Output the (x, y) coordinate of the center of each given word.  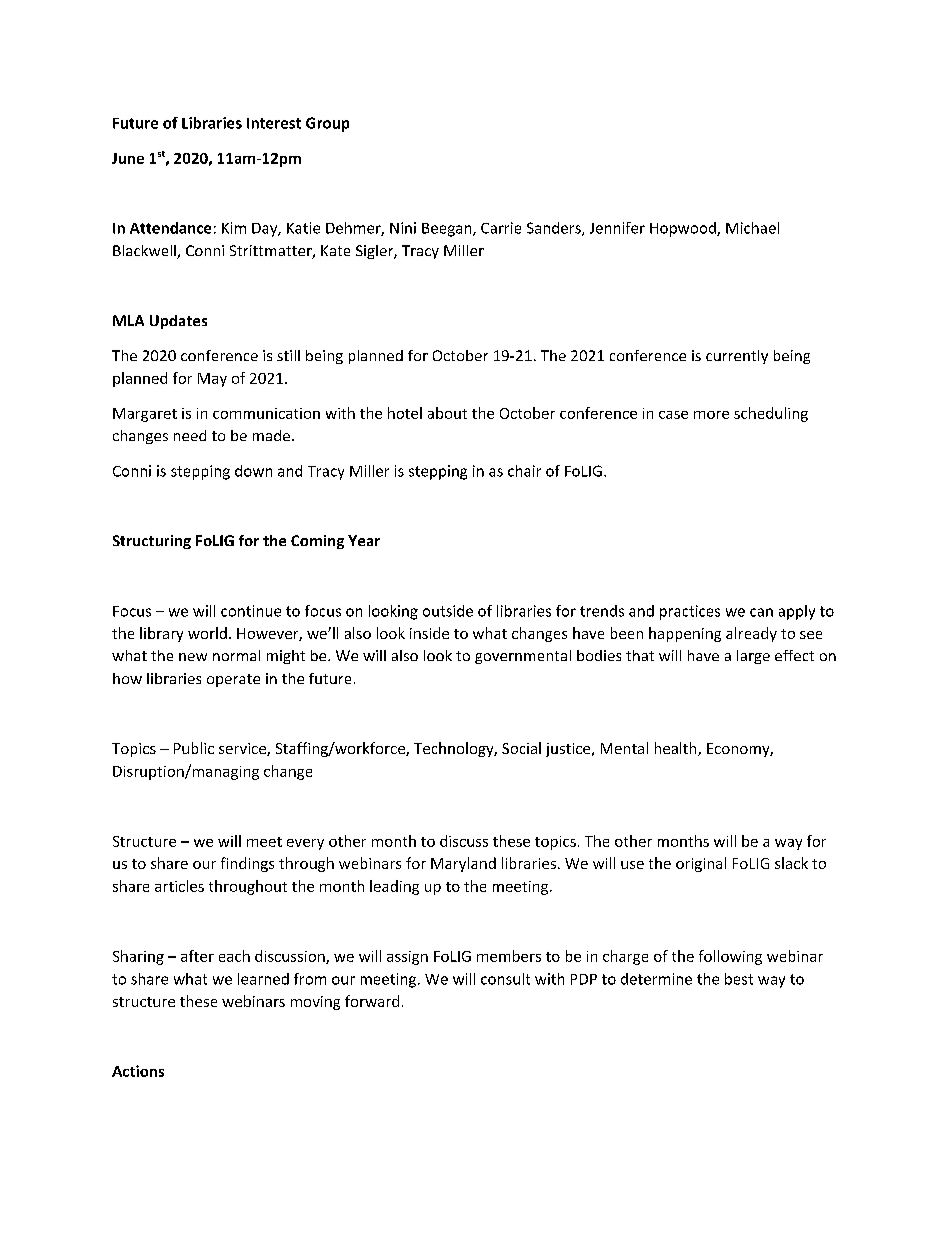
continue (251, 611)
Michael (752, 228)
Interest (274, 123)
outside (448, 611)
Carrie (501, 228)
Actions (138, 1071)
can (761, 612)
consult (505, 979)
